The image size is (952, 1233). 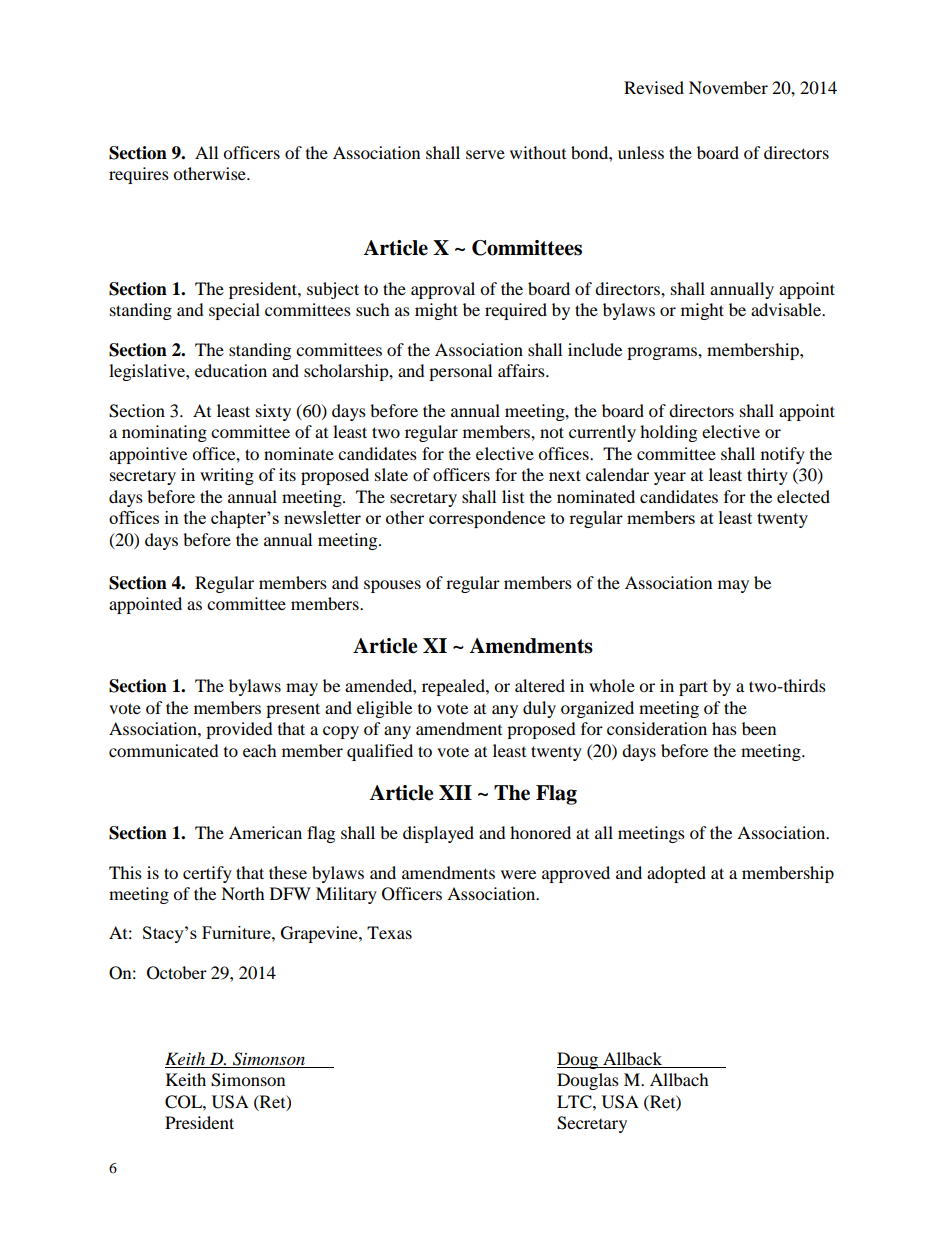 I want to click on advisable, so click(x=787, y=309).
